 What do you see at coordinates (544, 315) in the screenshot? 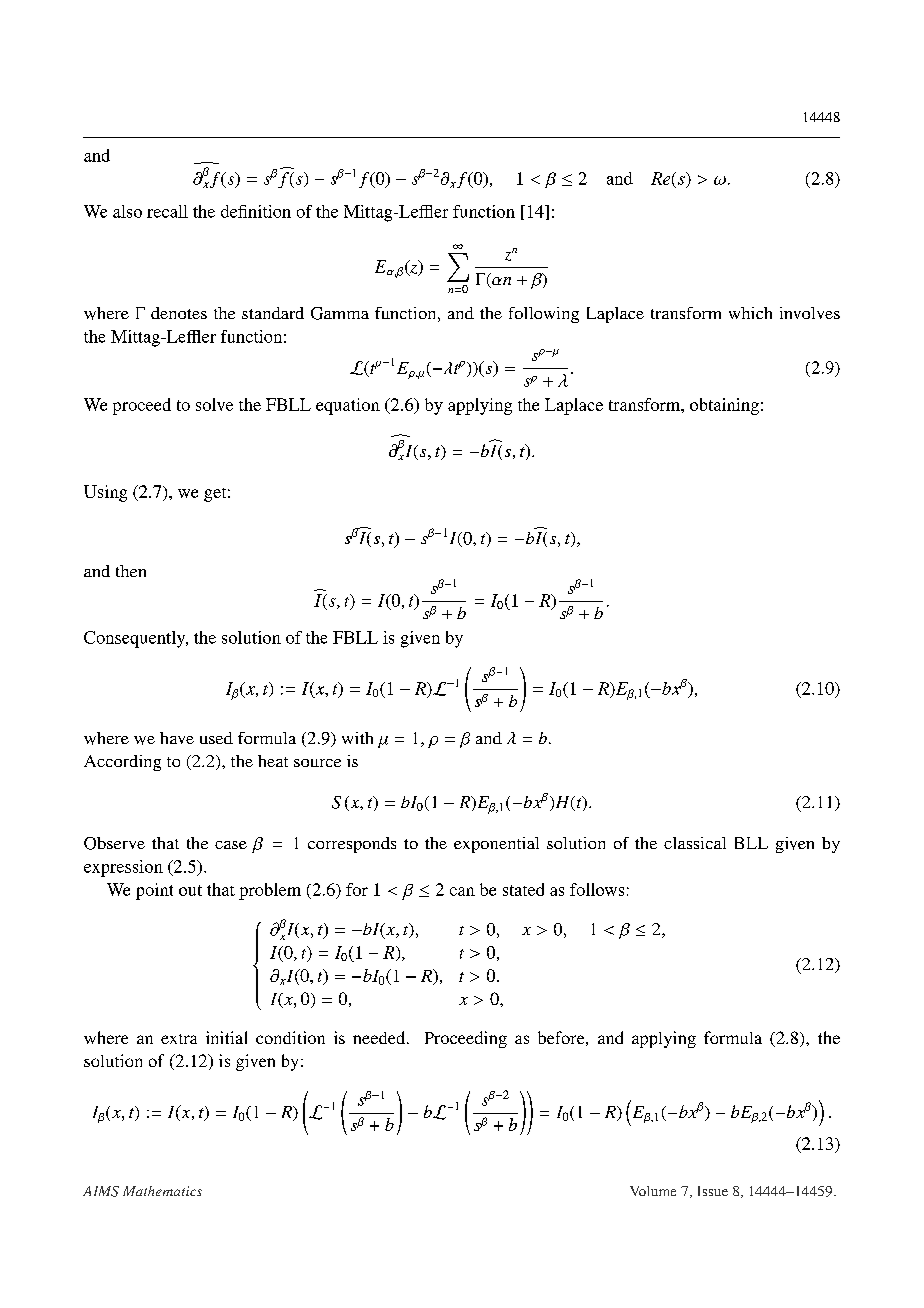
I see `following` at bounding box center [544, 315].
